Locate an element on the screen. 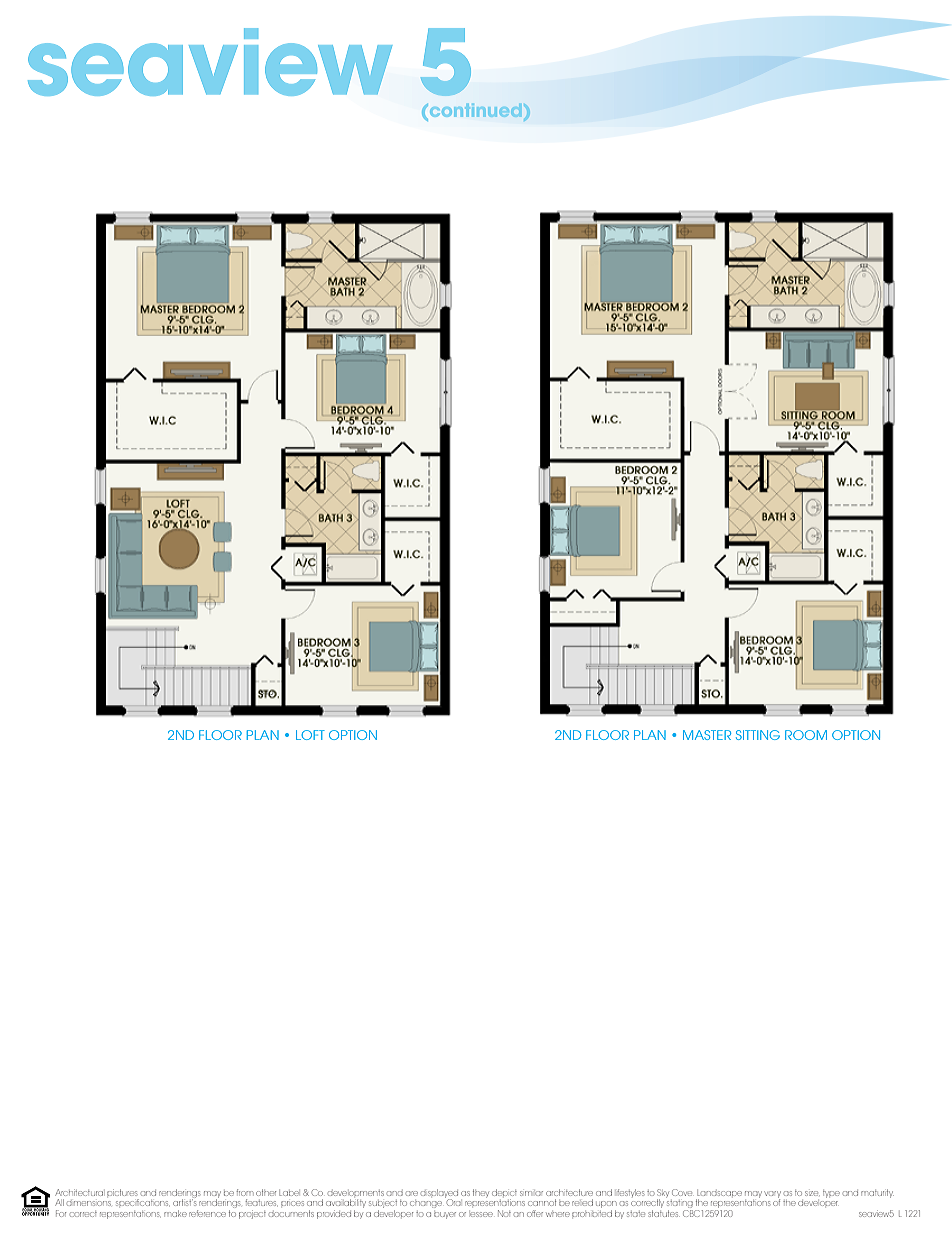  LOFT is located at coordinates (310, 735).
